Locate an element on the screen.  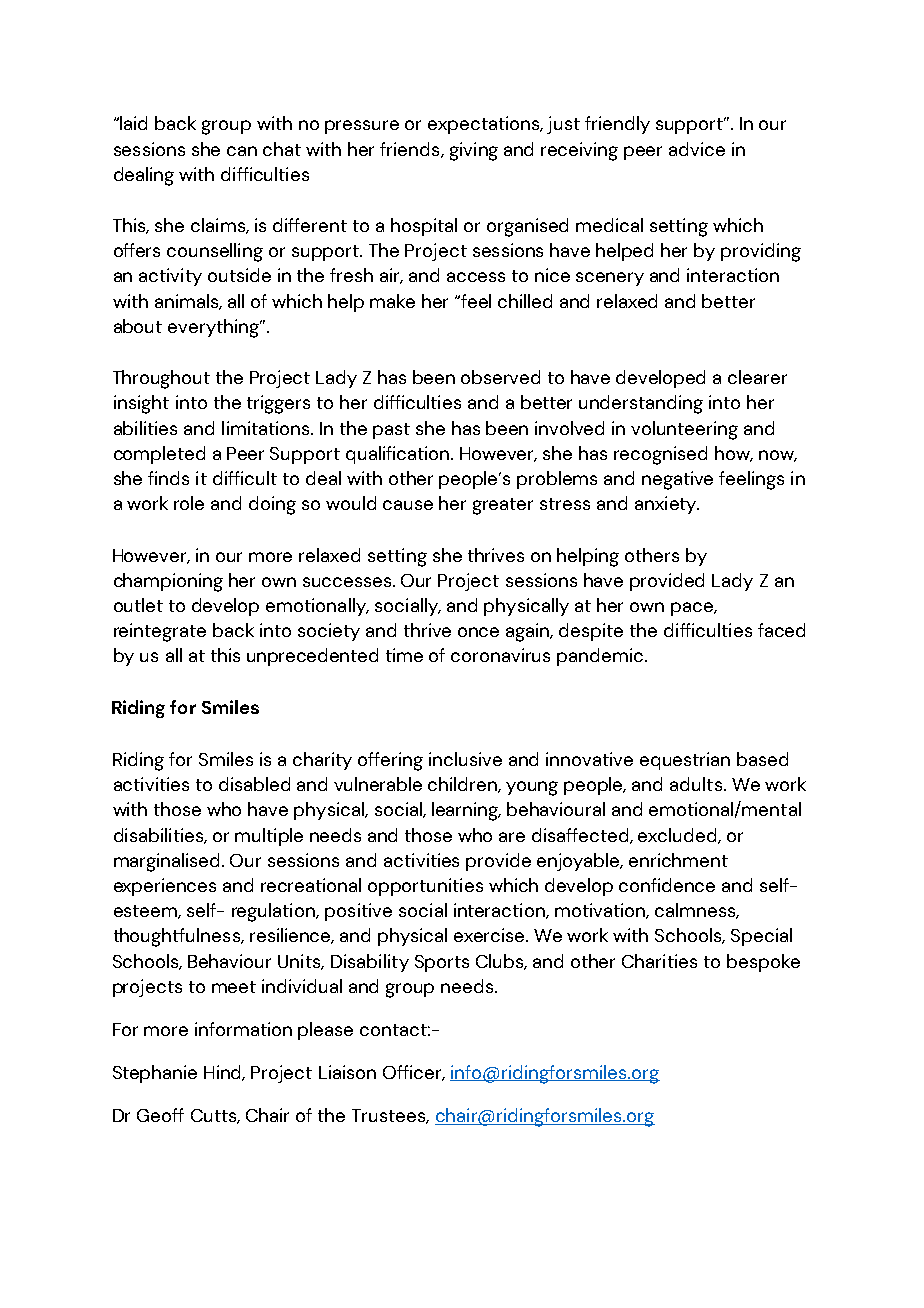
negative is located at coordinates (677, 480).
